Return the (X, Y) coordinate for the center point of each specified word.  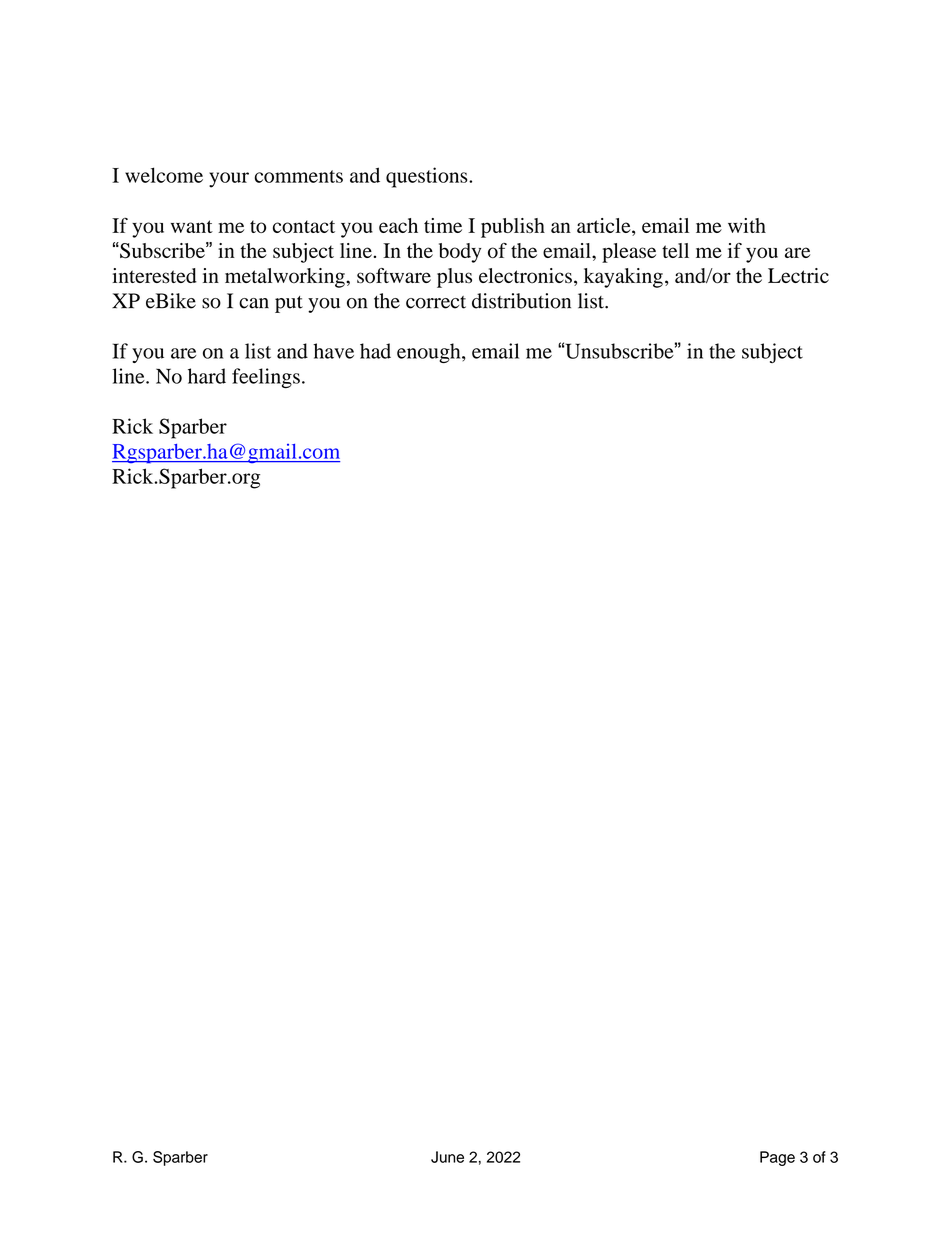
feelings (266, 378)
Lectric (798, 275)
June (447, 1157)
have (333, 351)
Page (777, 1158)
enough (430, 353)
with (747, 225)
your (229, 180)
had (375, 351)
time (443, 225)
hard (207, 376)
